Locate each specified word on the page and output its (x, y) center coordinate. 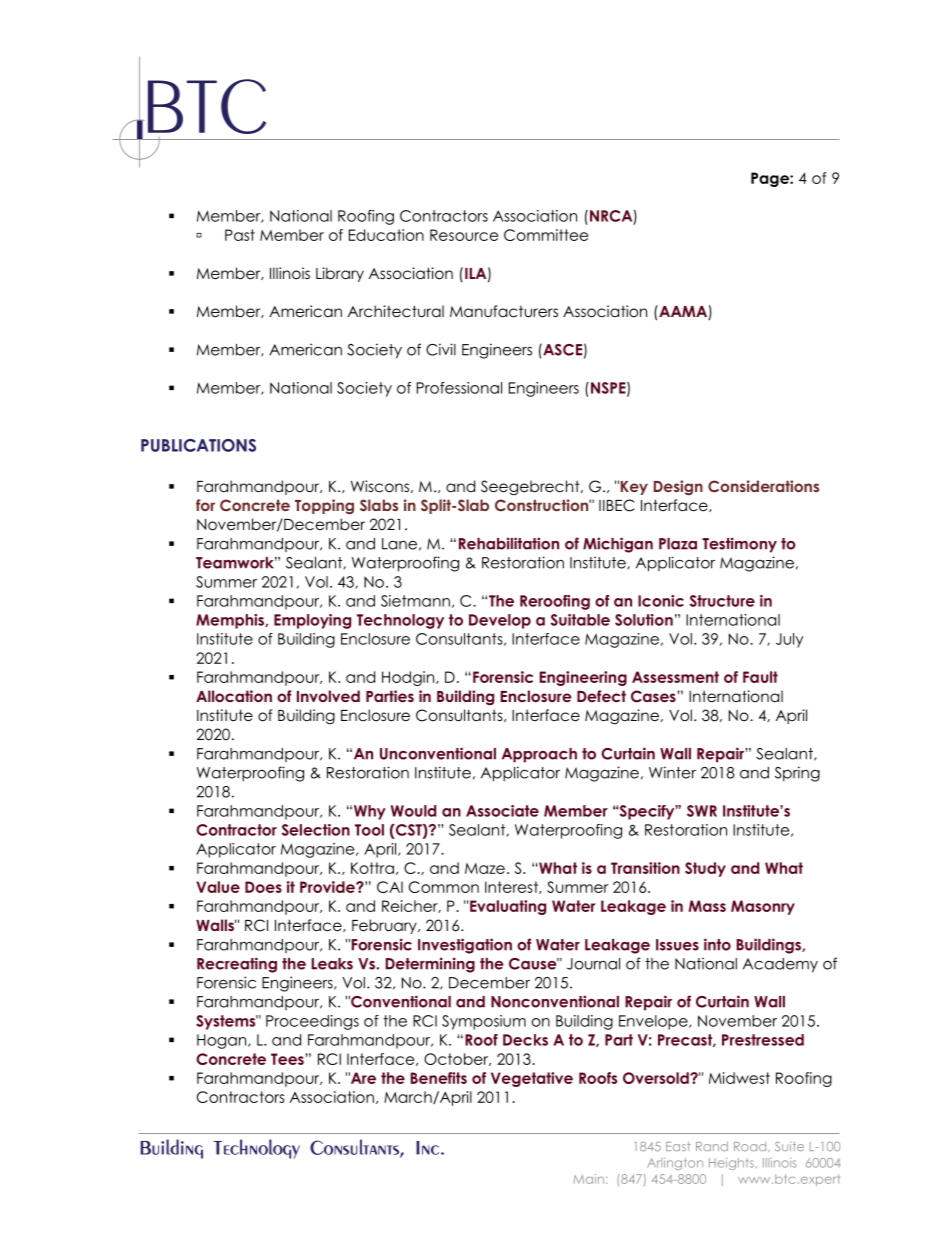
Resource (464, 235)
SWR (702, 811)
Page (771, 179)
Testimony (739, 545)
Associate (502, 811)
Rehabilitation (509, 543)
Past (240, 235)
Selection (316, 830)
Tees (287, 1059)
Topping (324, 506)
